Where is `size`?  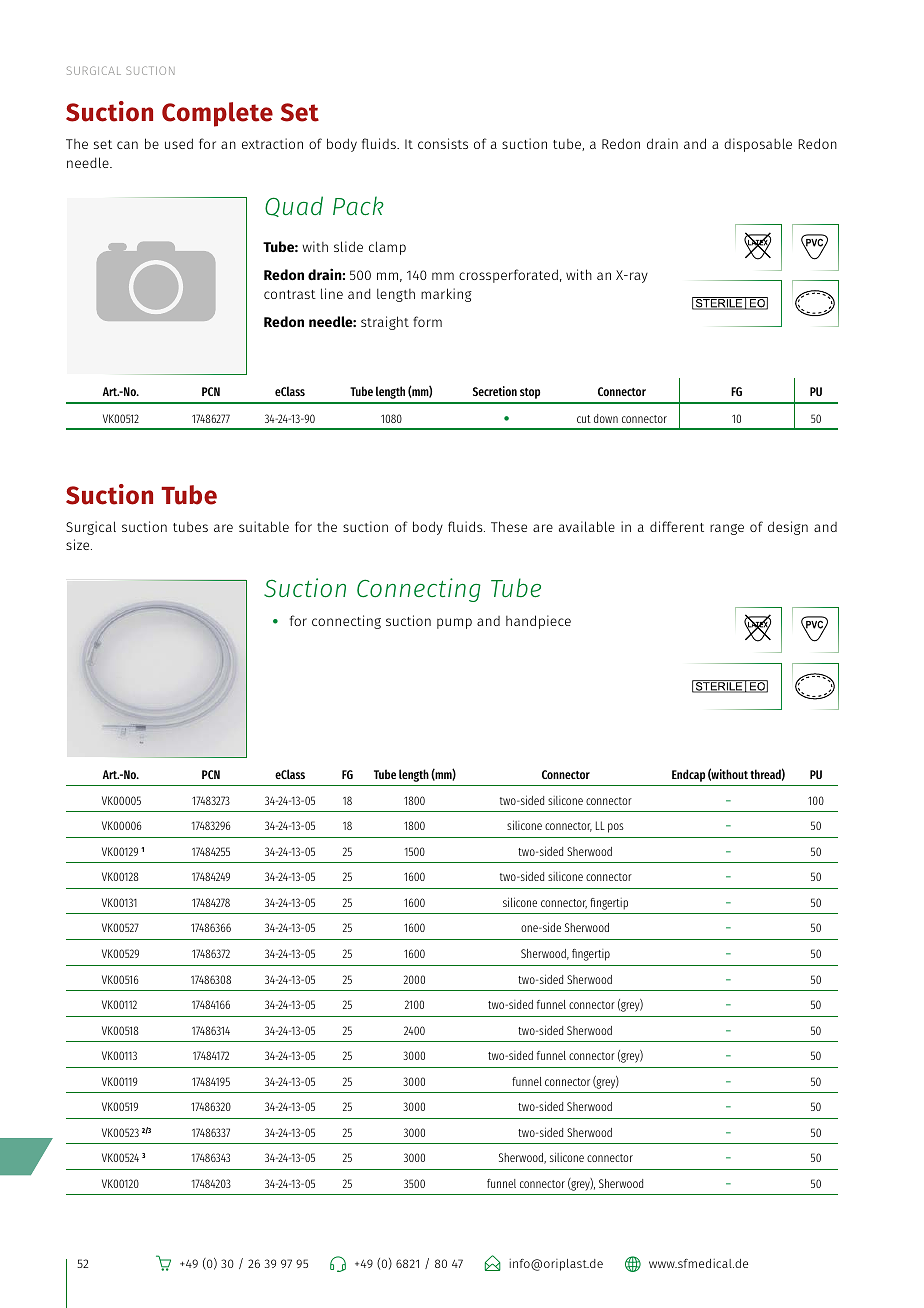 size is located at coordinates (79, 544).
